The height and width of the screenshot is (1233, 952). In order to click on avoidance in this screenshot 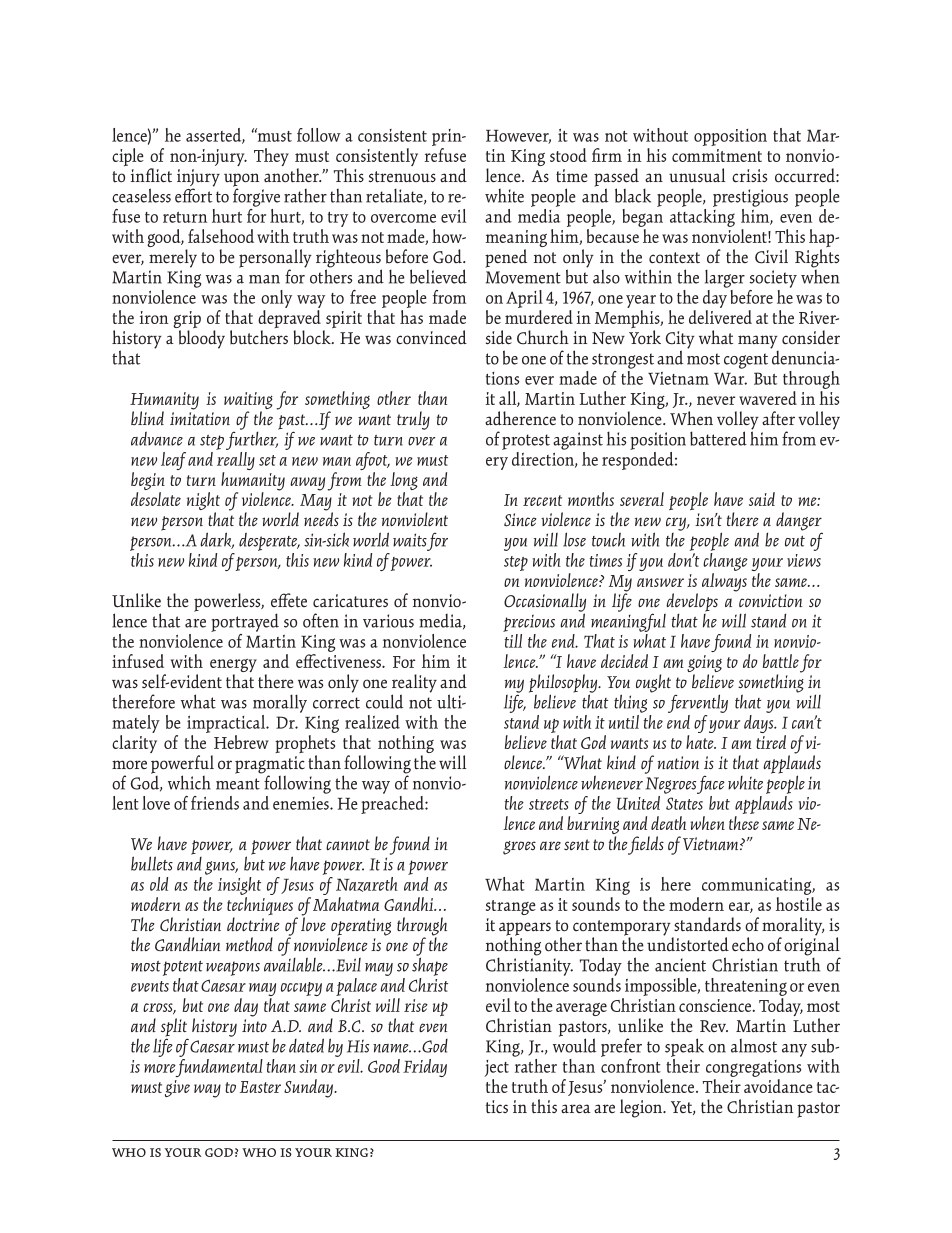, I will do `click(778, 1086)`.
